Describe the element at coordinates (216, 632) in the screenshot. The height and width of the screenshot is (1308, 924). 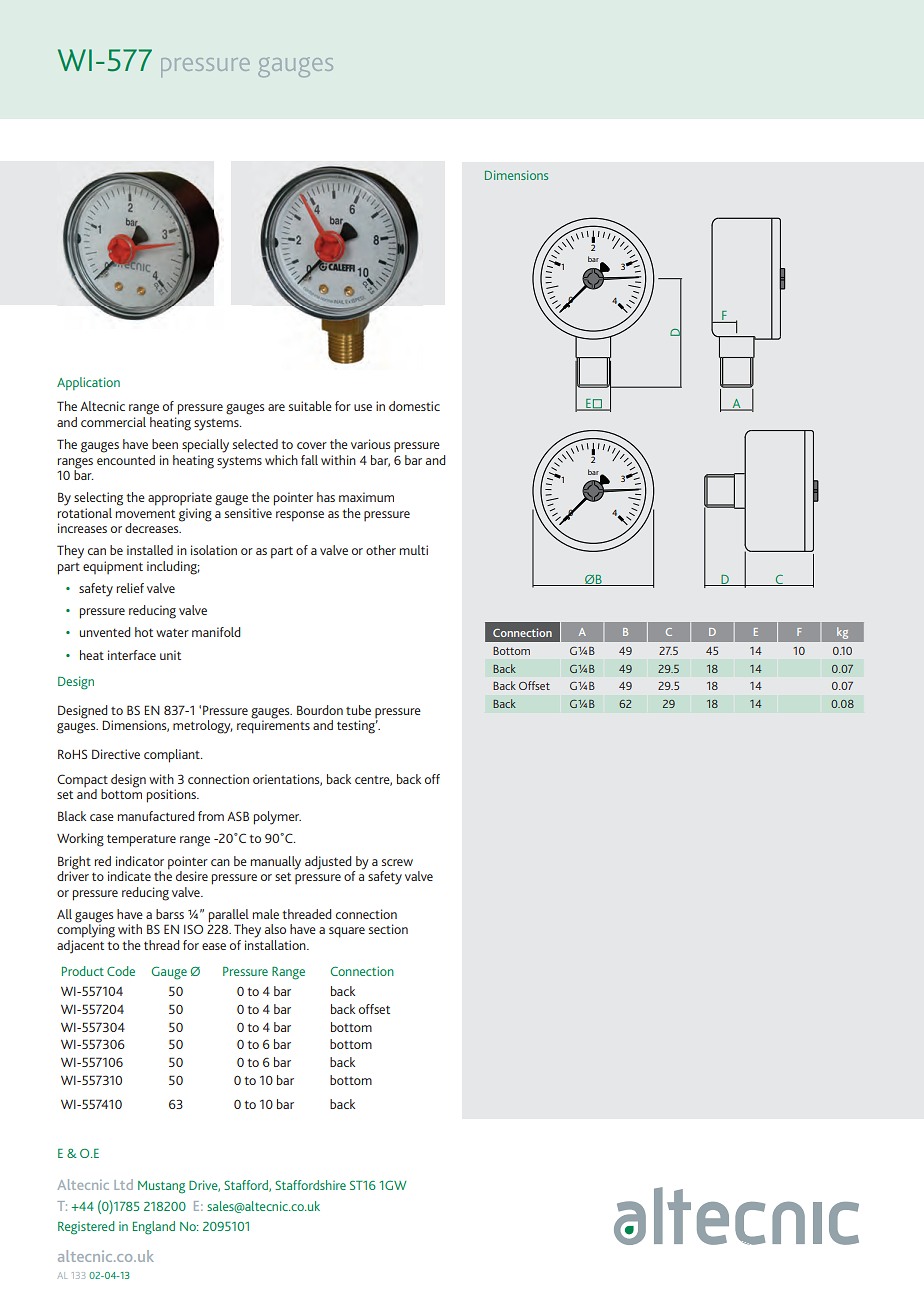
I see `manifold` at that location.
